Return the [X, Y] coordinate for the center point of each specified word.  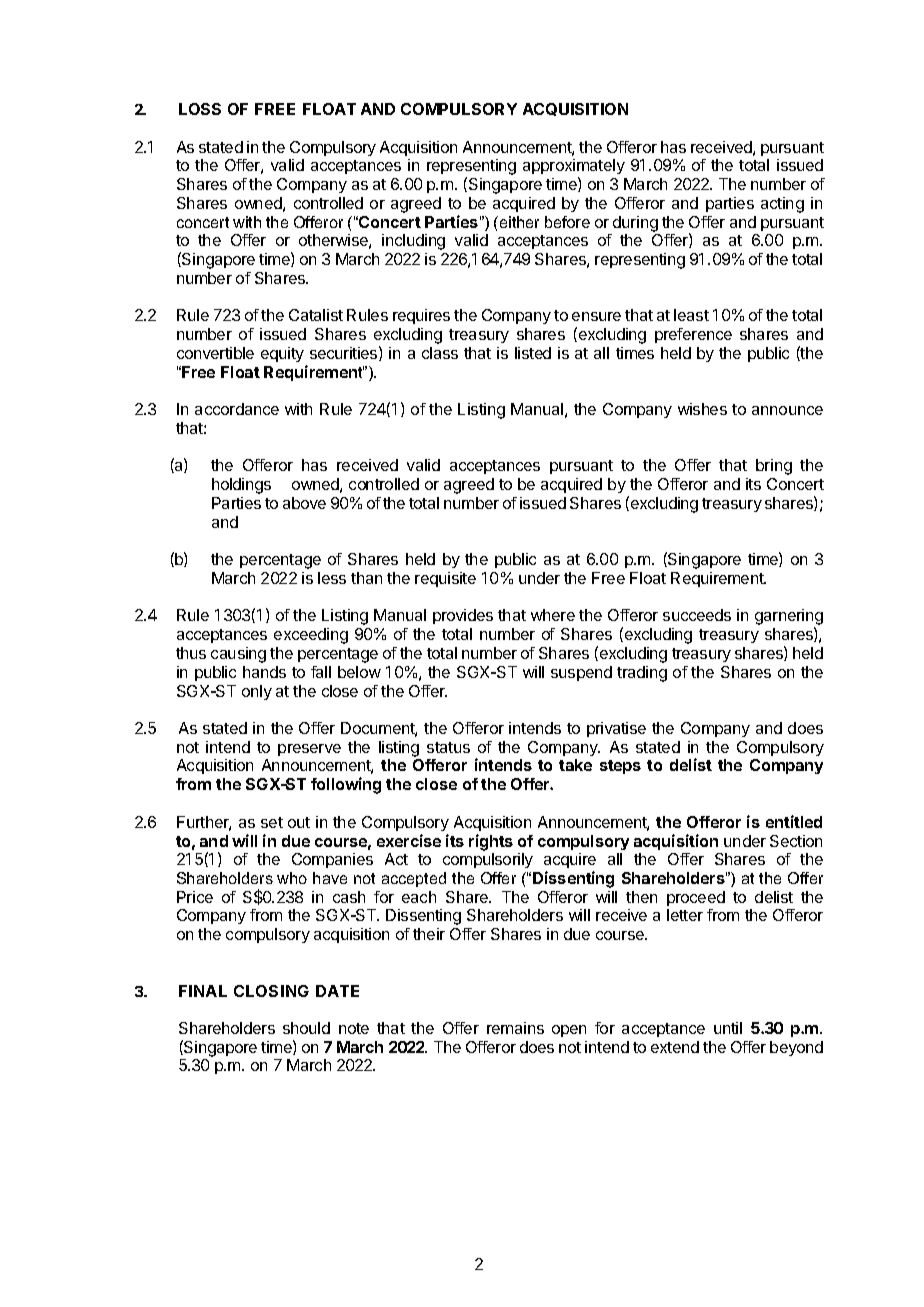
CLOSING [271, 991]
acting [782, 205]
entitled [794, 821]
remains [515, 1028]
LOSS [200, 109]
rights [491, 842]
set [272, 822]
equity [282, 354]
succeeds [697, 615]
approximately [574, 168]
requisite [445, 579]
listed [533, 353]
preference [693, 335]
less [332, 578]
